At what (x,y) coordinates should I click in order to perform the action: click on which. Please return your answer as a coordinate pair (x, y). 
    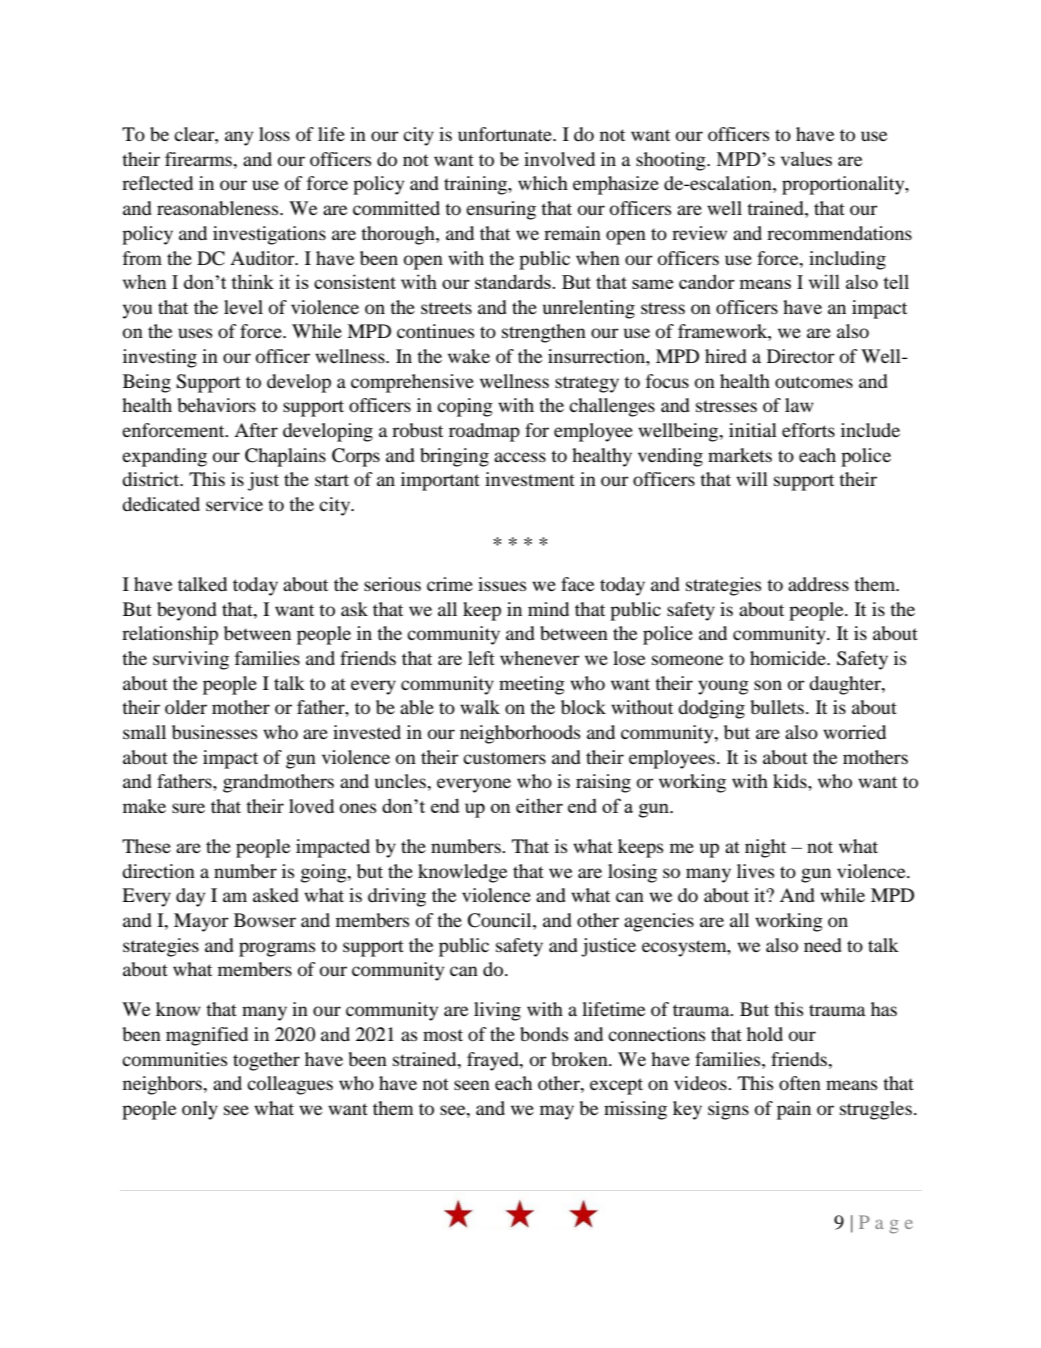
    Looking at the image, I should click on (543, 183).
